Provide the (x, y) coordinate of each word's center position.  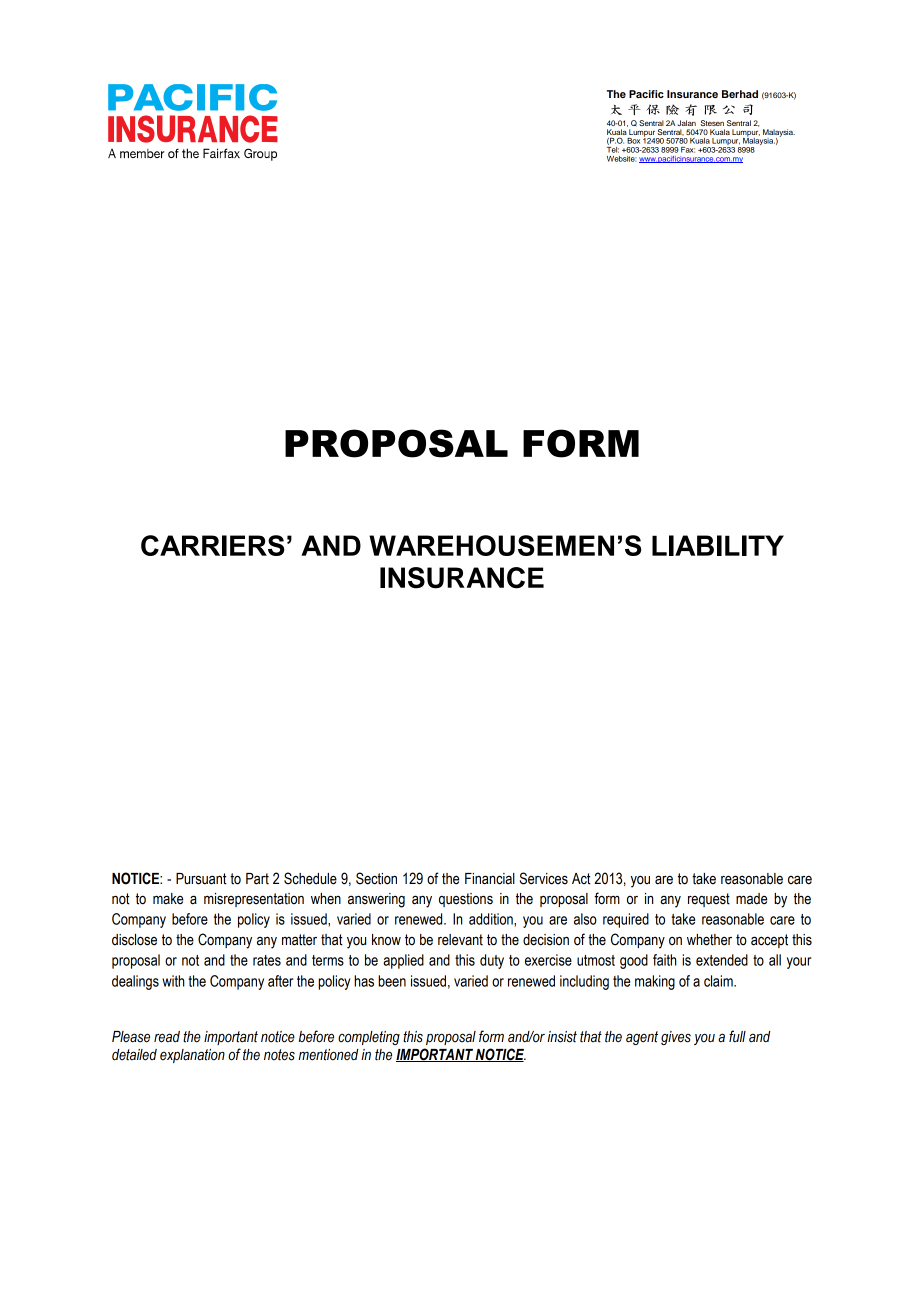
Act (581, 879)
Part (257, 879)
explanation (192, 1056)
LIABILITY (718, 545)
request (709, 900)
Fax (688, 150)
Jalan (686, 123)
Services (544, 878)
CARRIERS (213, 545)
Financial (490, 879)
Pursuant (201, 879)
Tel (613, 150)
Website (621, 159)
